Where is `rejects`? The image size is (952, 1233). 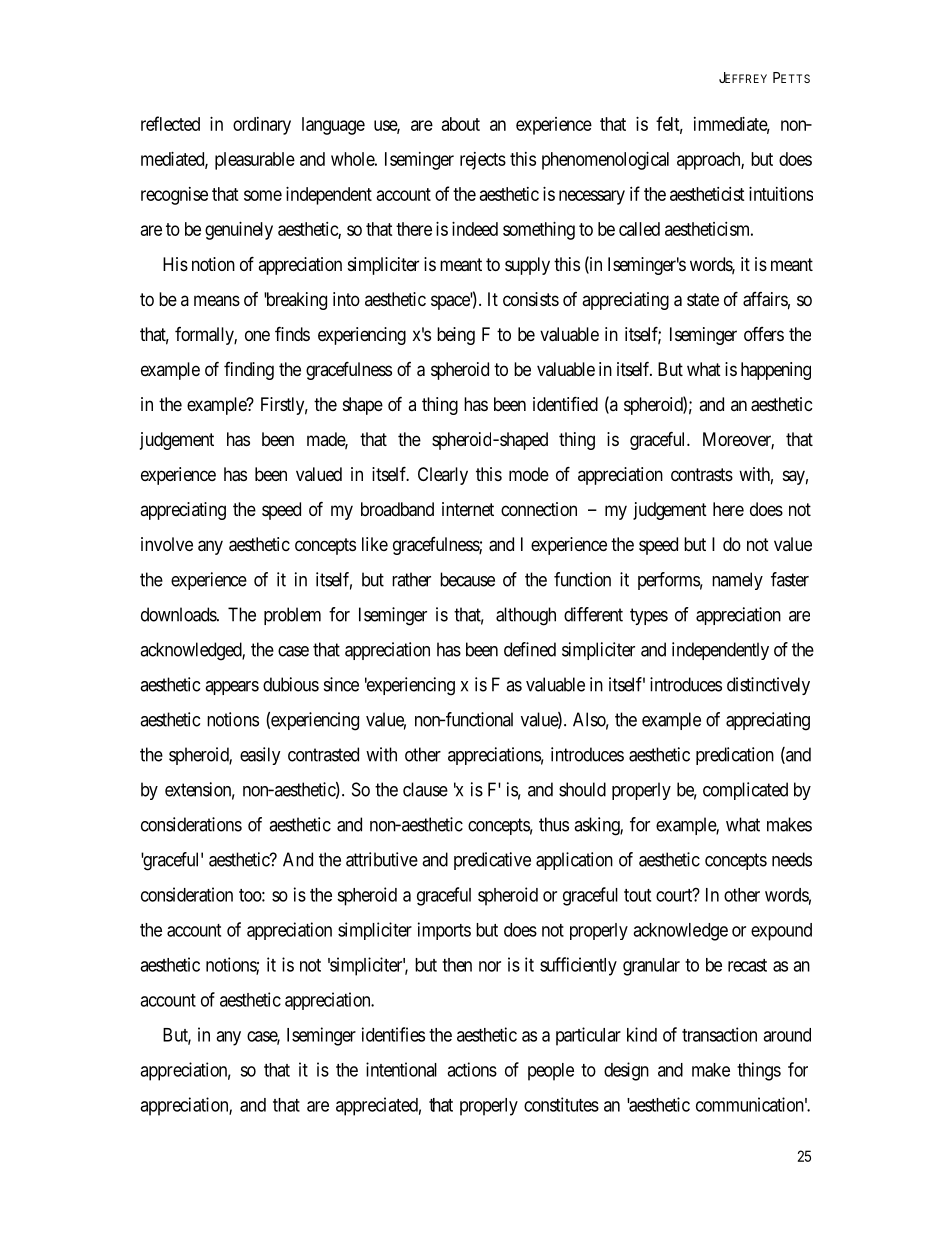
rejects is located at coordinates (483, 161).
